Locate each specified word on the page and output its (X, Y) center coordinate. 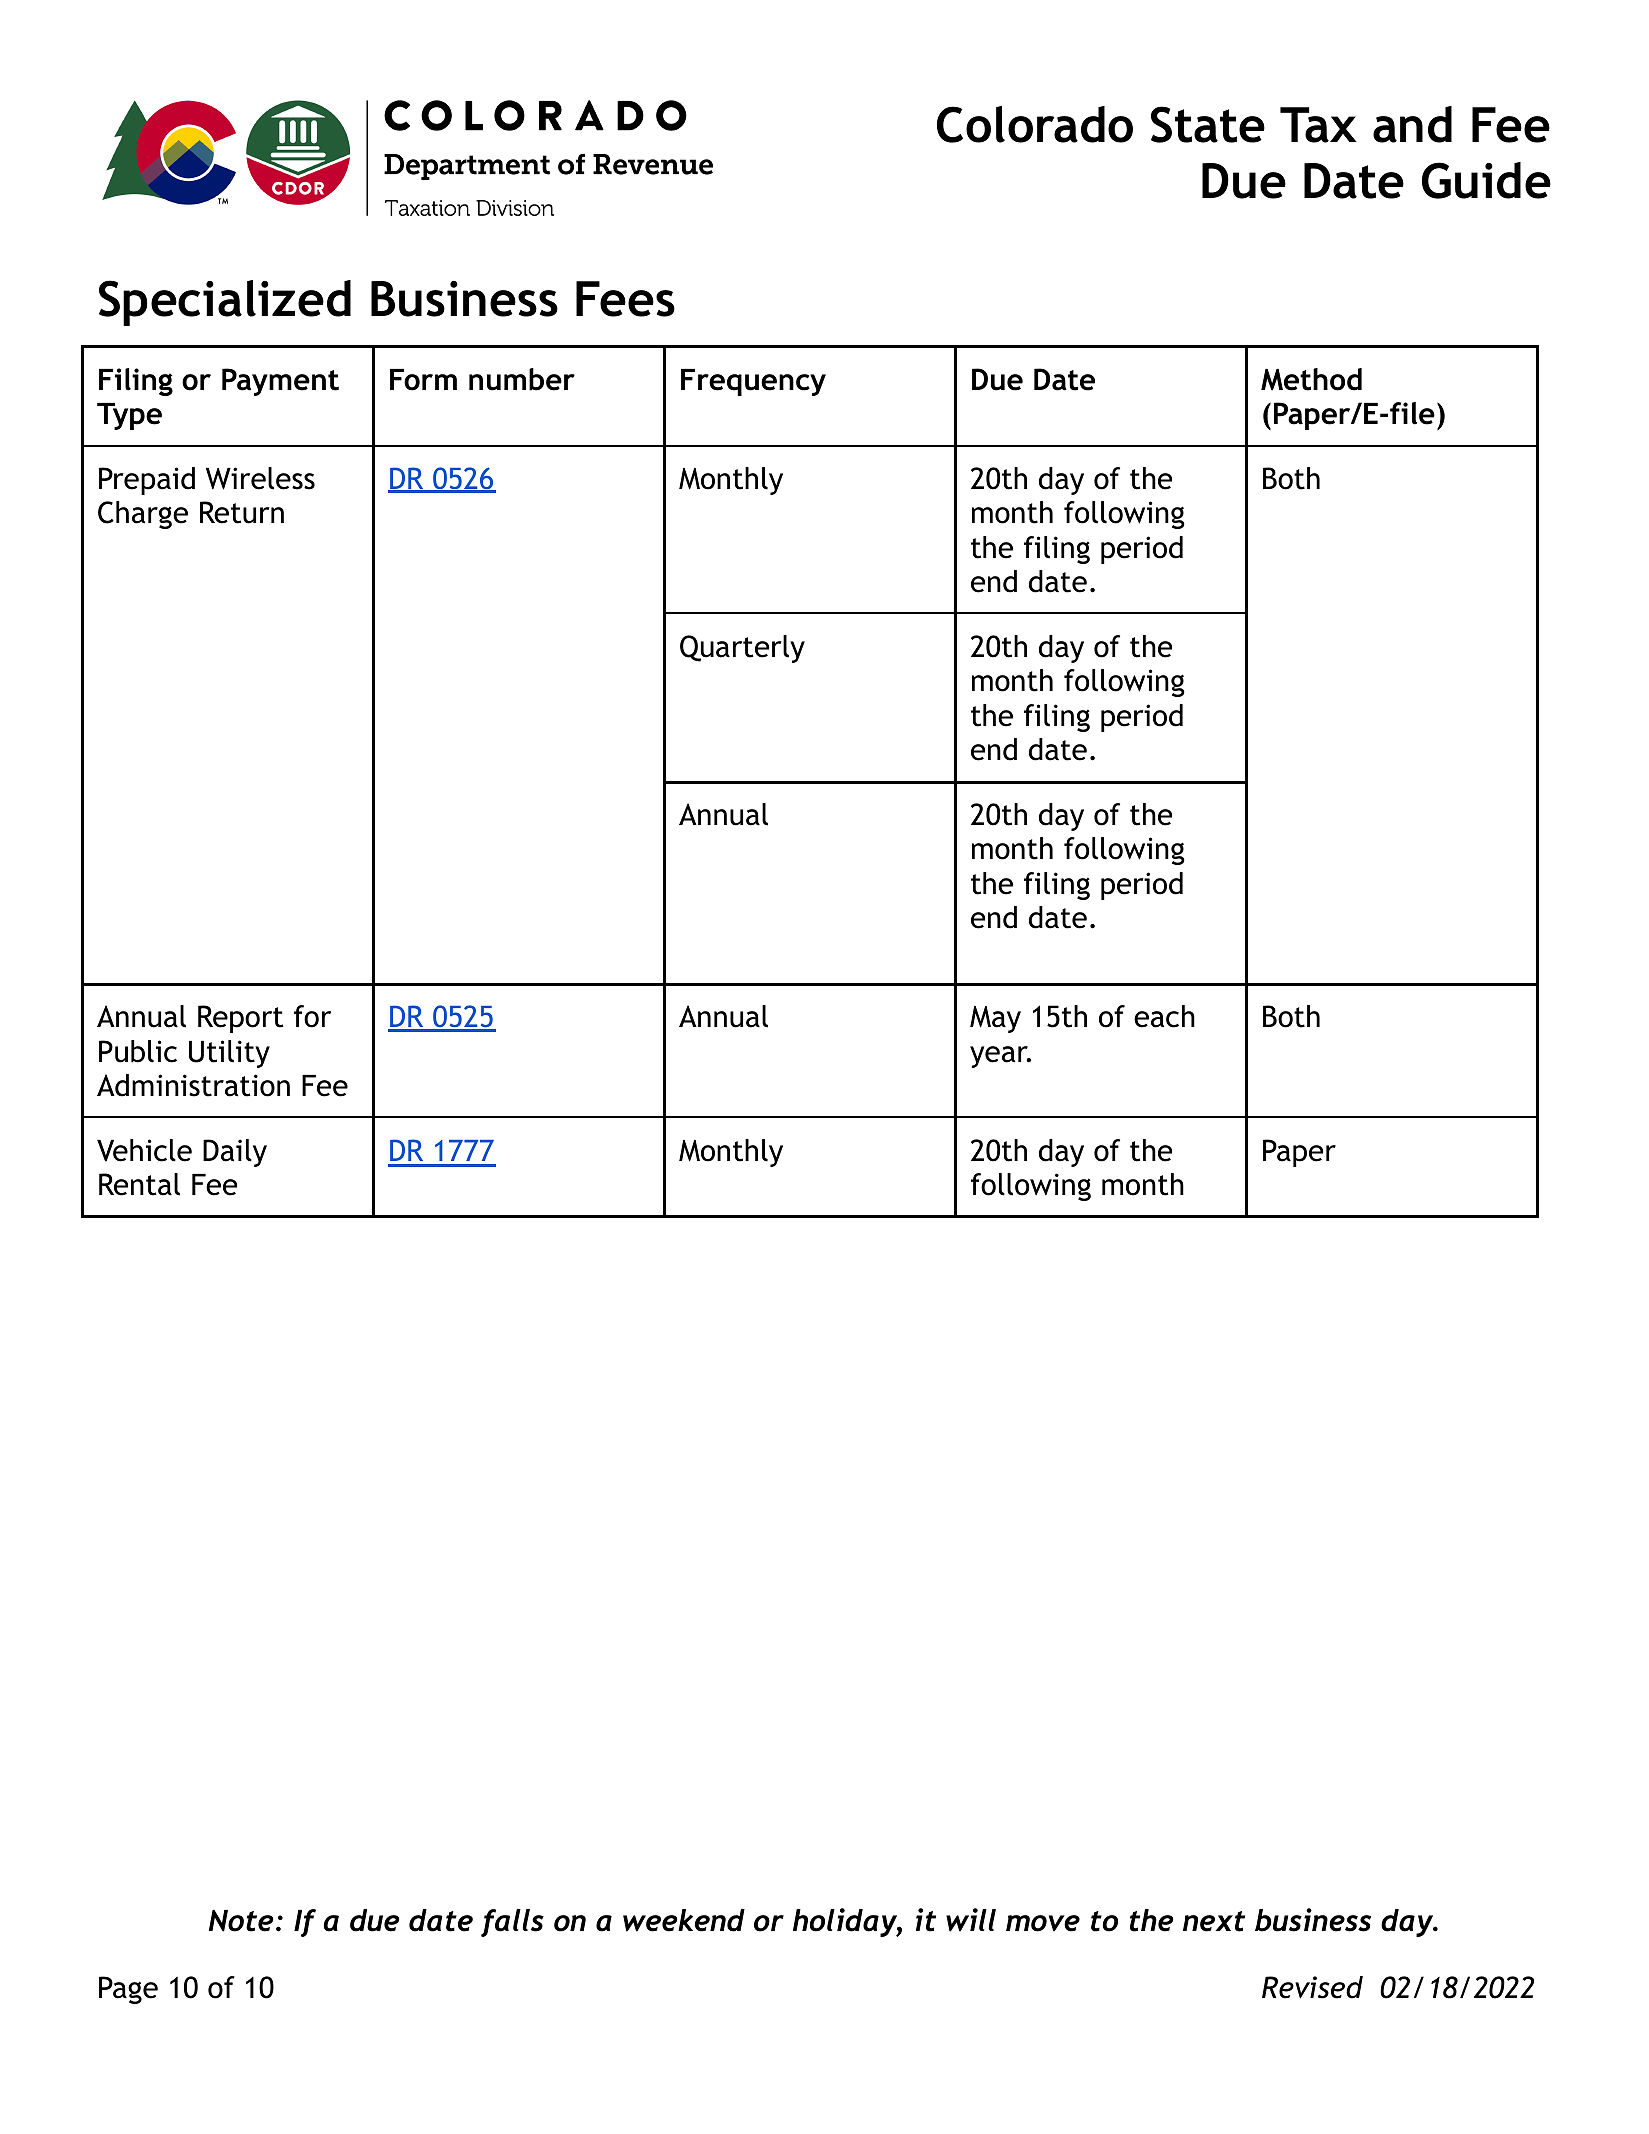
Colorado (1035, 124)
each (1164, 1016)
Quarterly (742, 649)
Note (241, 1921)
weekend (684, 1920)
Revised (1312, 1987)
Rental (139, 1184)
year (1000, 1057)
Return (242, 512)
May (995, 1019)
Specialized (225, 303)
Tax (1318, 125)
